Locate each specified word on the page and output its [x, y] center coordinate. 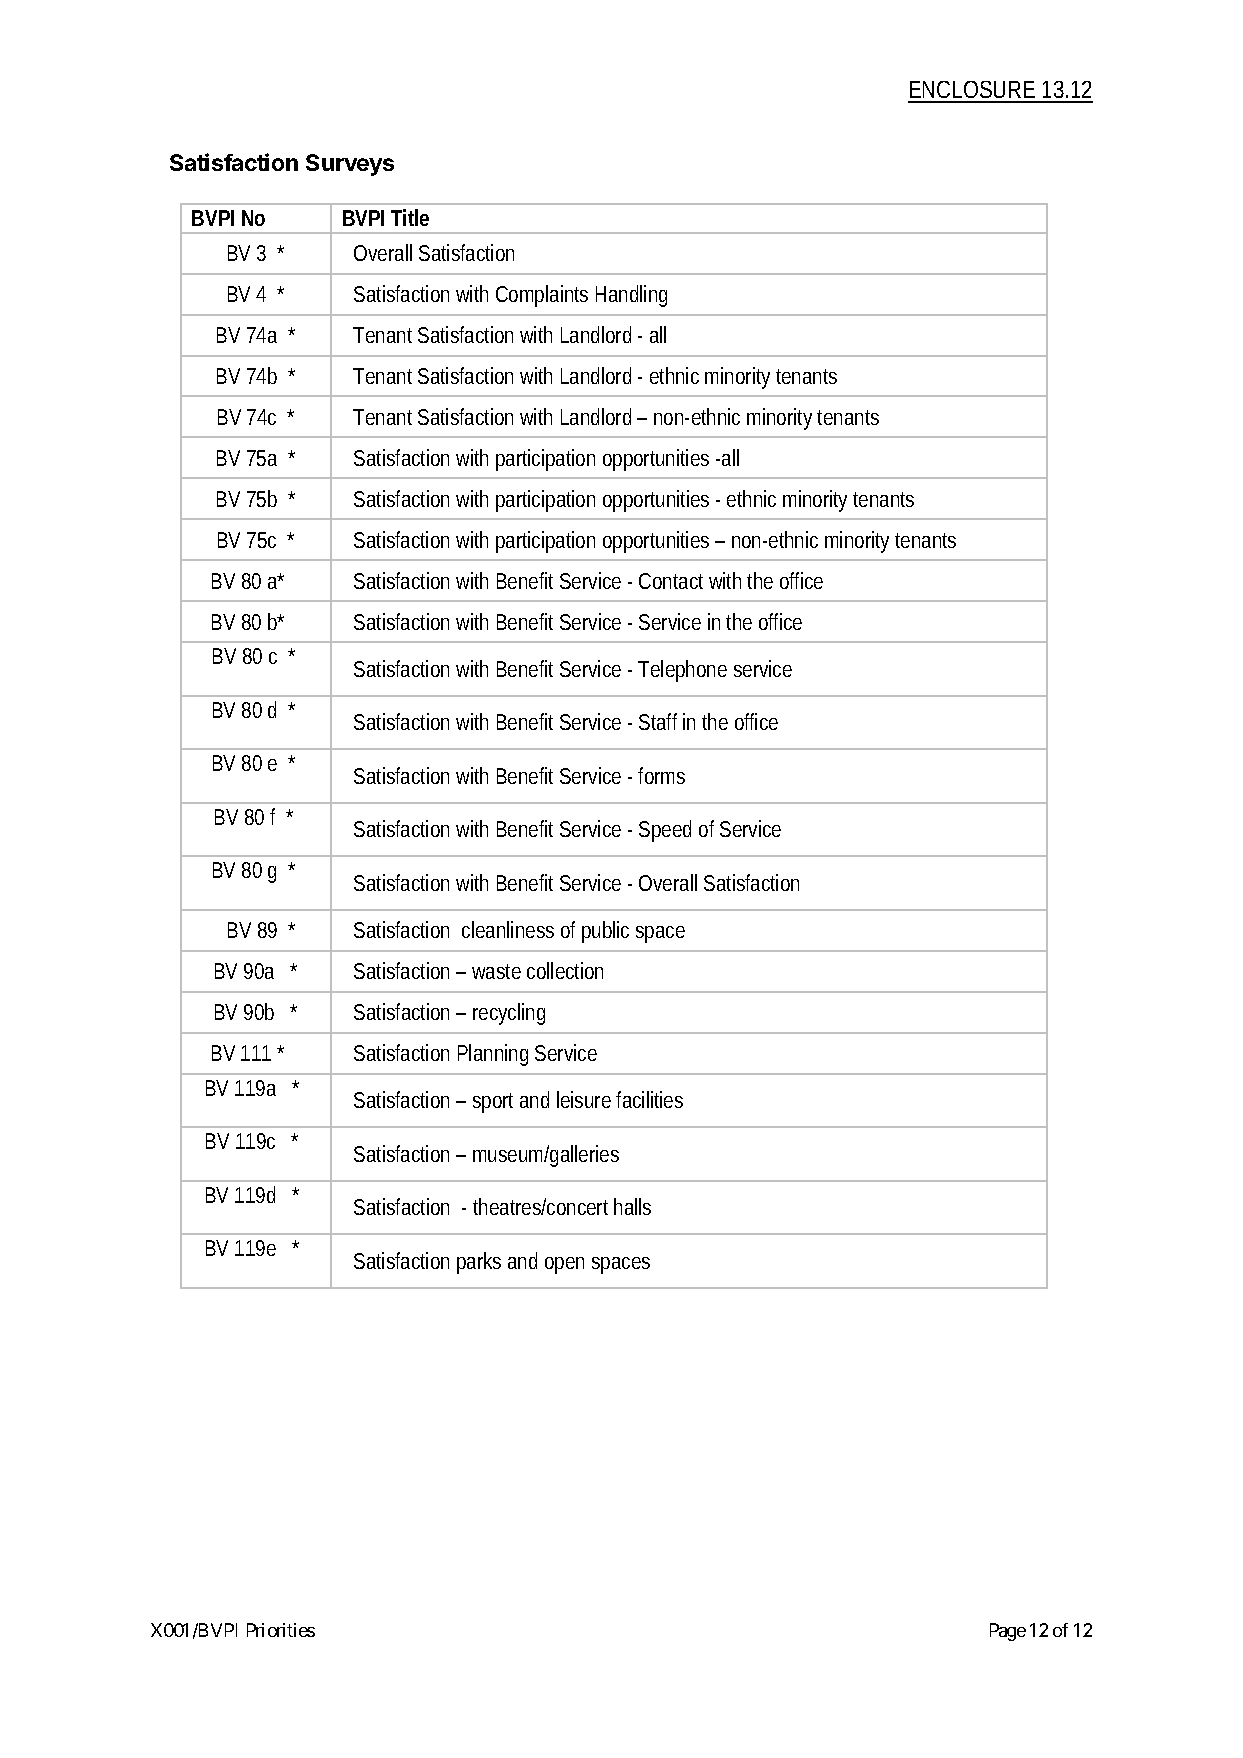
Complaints [542, 296]
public [605, 932]
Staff [658, 721]
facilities [649, 1099]
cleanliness [508, 929]
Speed [665, 831]
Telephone [682, 671]
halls [632, 1206]
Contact [671, 581]
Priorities [281, 1630]
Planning [493, 1055]
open [564, 1265]
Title [410, 217]
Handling [631, 296]
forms [661, 775]
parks [479, 1263]
